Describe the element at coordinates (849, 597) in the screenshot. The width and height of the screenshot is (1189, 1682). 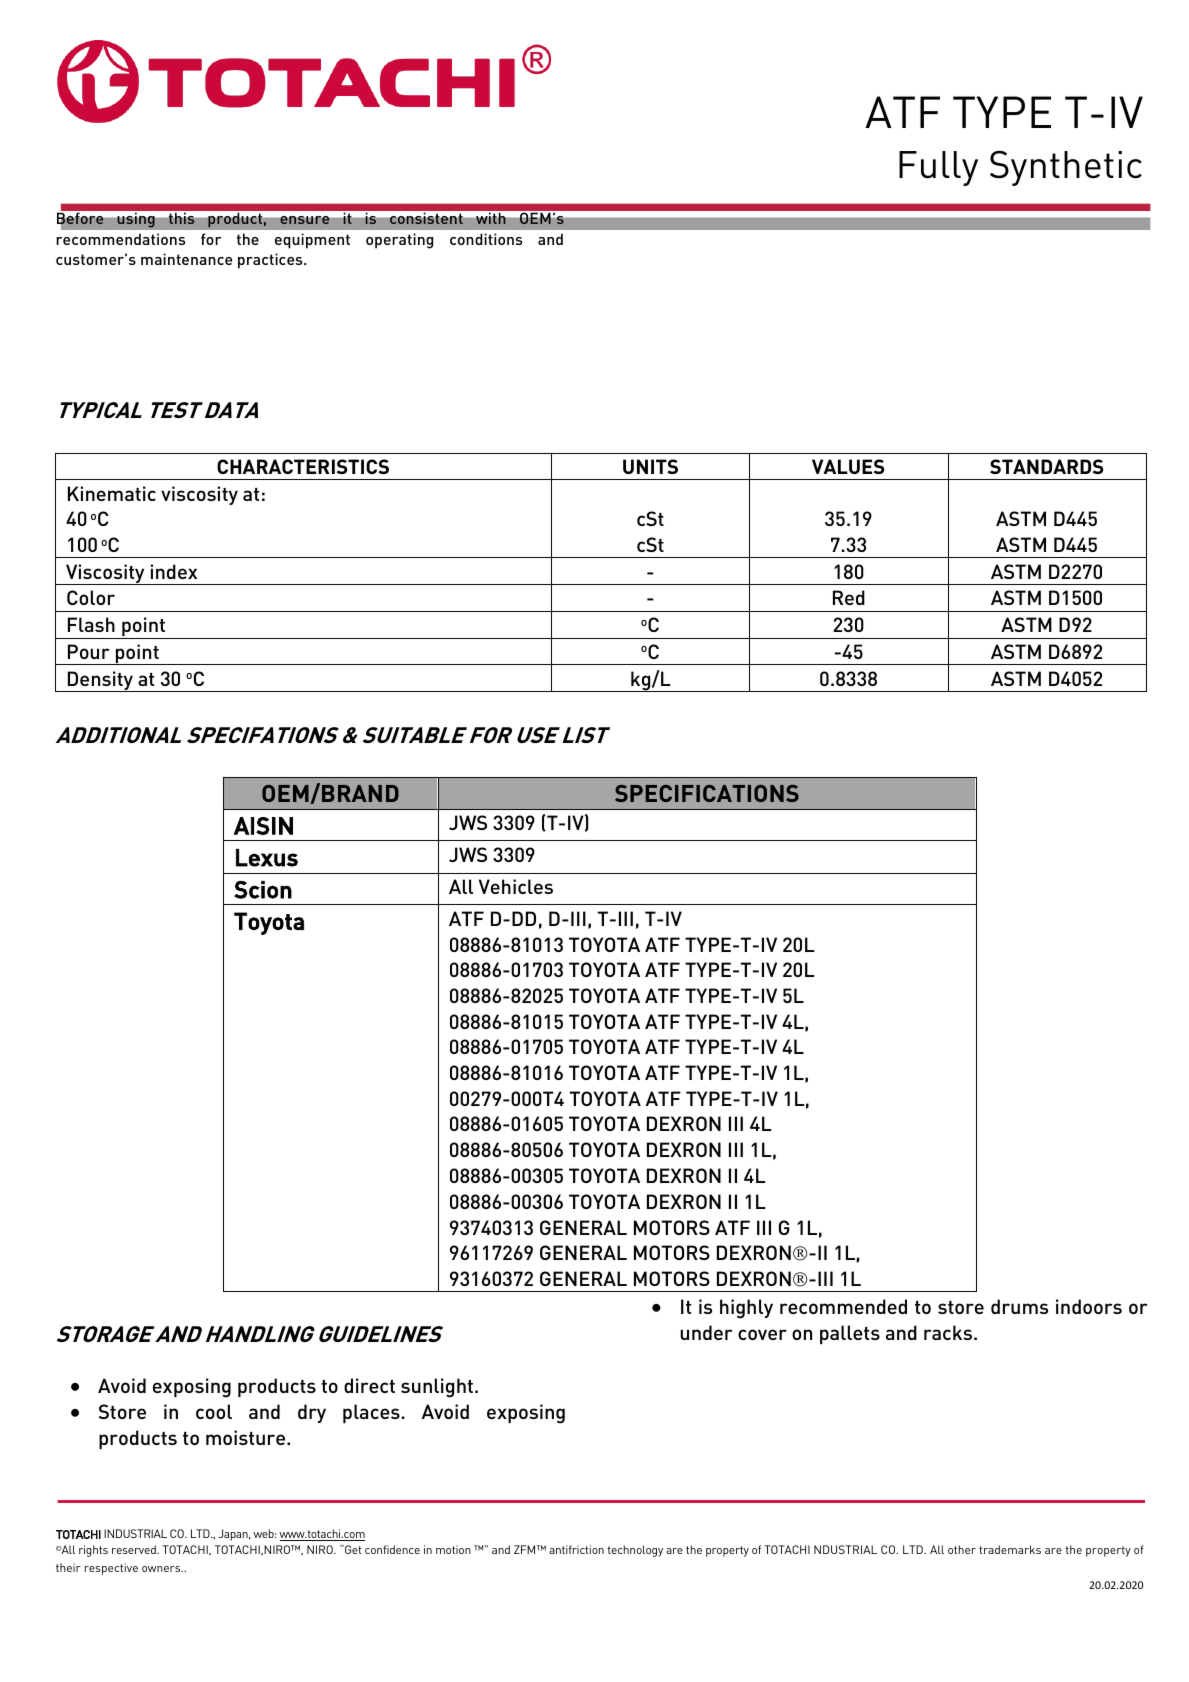
I see `Red` at that location.
